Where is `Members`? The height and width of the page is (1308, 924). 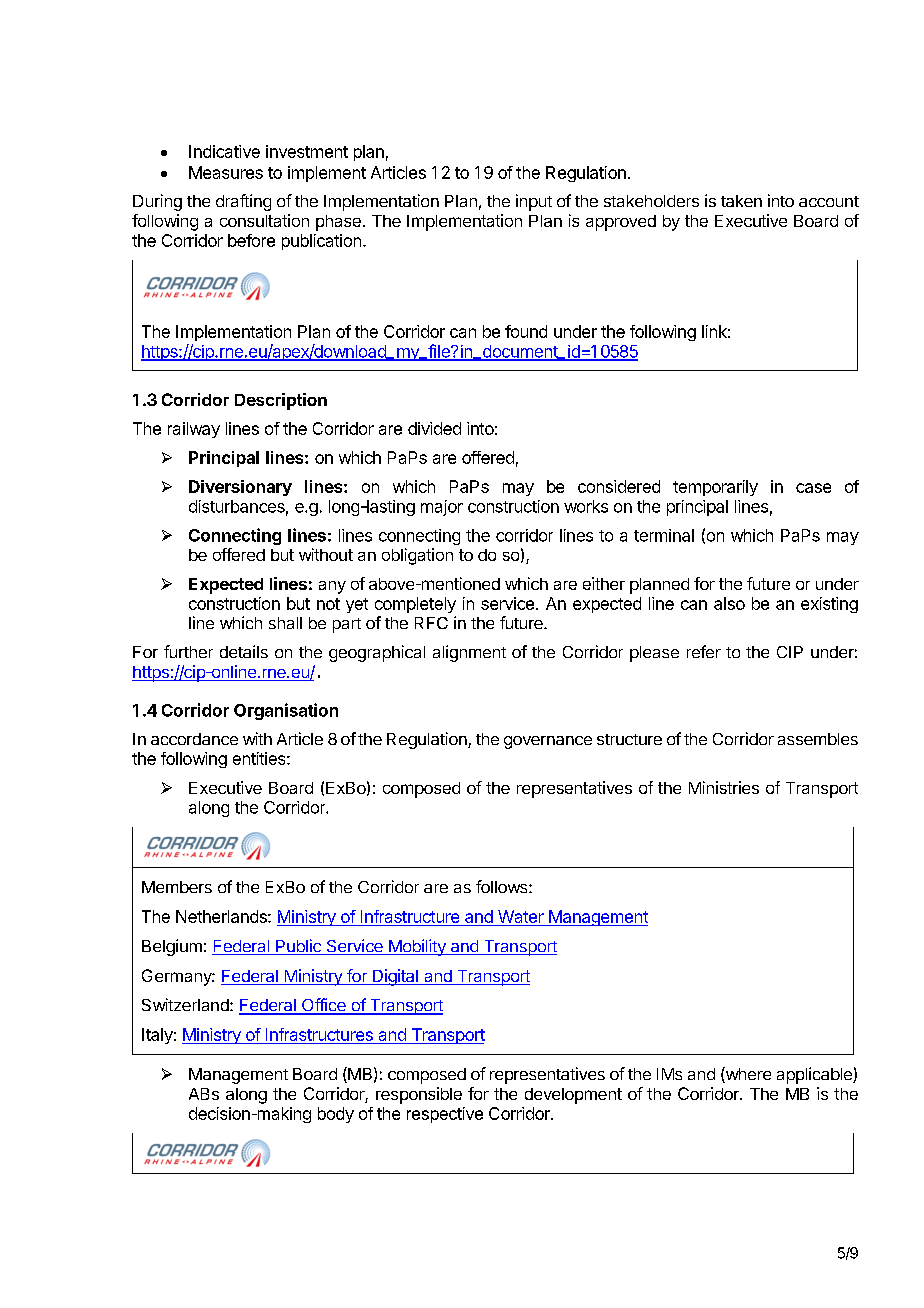 Members is located at coordinates (177, 887).
